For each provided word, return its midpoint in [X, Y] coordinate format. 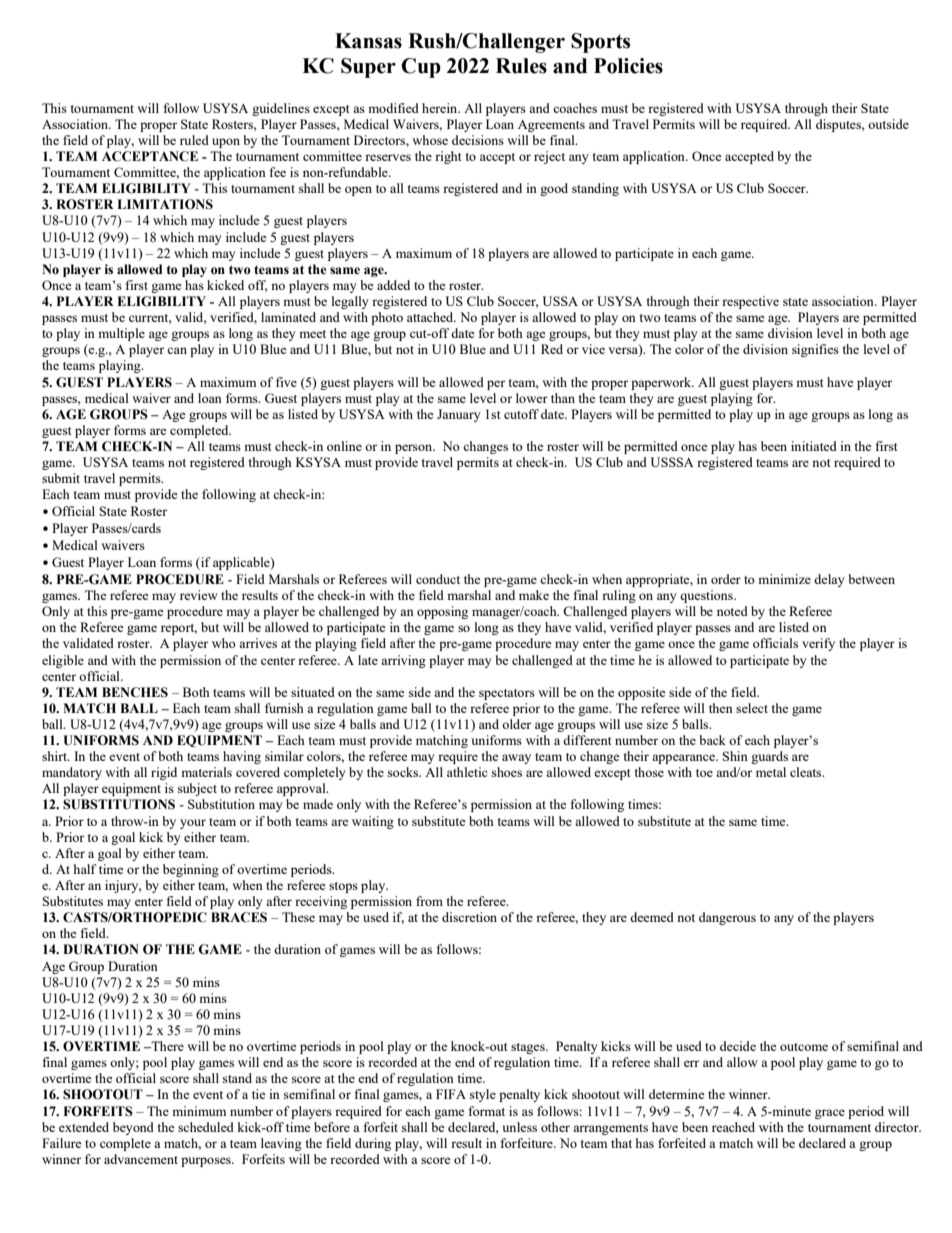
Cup [421, 68]
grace [830, 1114]
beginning [191, 870]
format [487, 1111]
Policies [628, 66]
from [429, 901]
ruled [194, 140]
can [177, 350]
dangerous [727, 918]
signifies [815, 350]
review [199, 595]
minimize [784, 579]
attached [431, 317]
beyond [133, 1128]
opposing [442, 612]
